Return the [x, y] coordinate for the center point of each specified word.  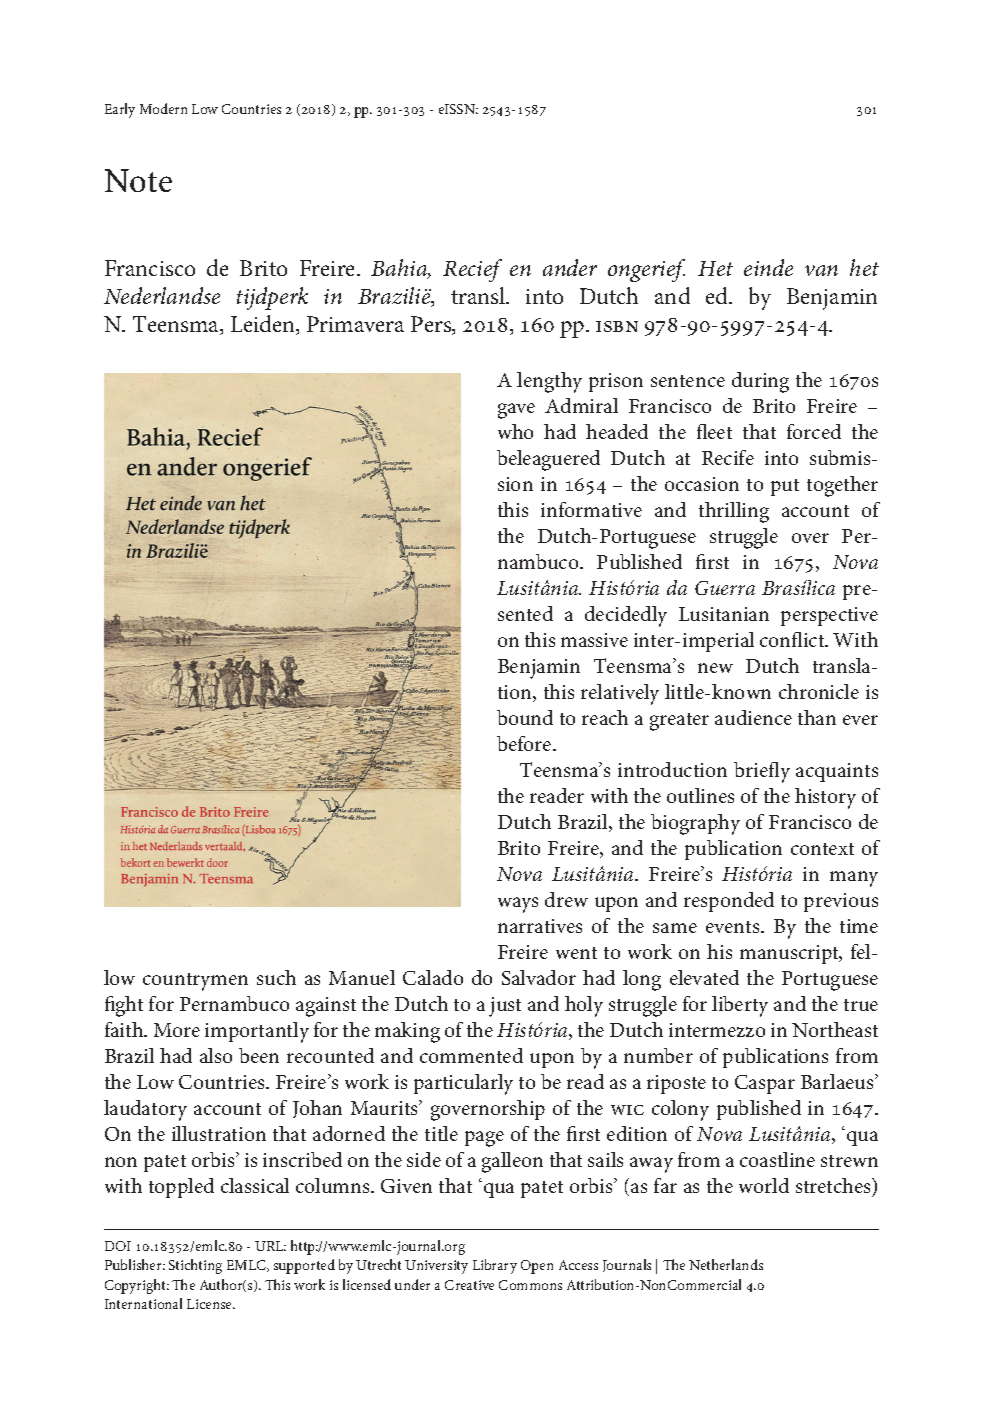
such [276, 977]
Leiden [264, 325]
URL [270, 1246]
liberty [740, 1006]
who [515, 431]
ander [570, 267]
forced [814, 431]
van [821, 270]
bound [525, 717]
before [525, 743]
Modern [163, 108]
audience [753, 717]
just [505, 1007]
